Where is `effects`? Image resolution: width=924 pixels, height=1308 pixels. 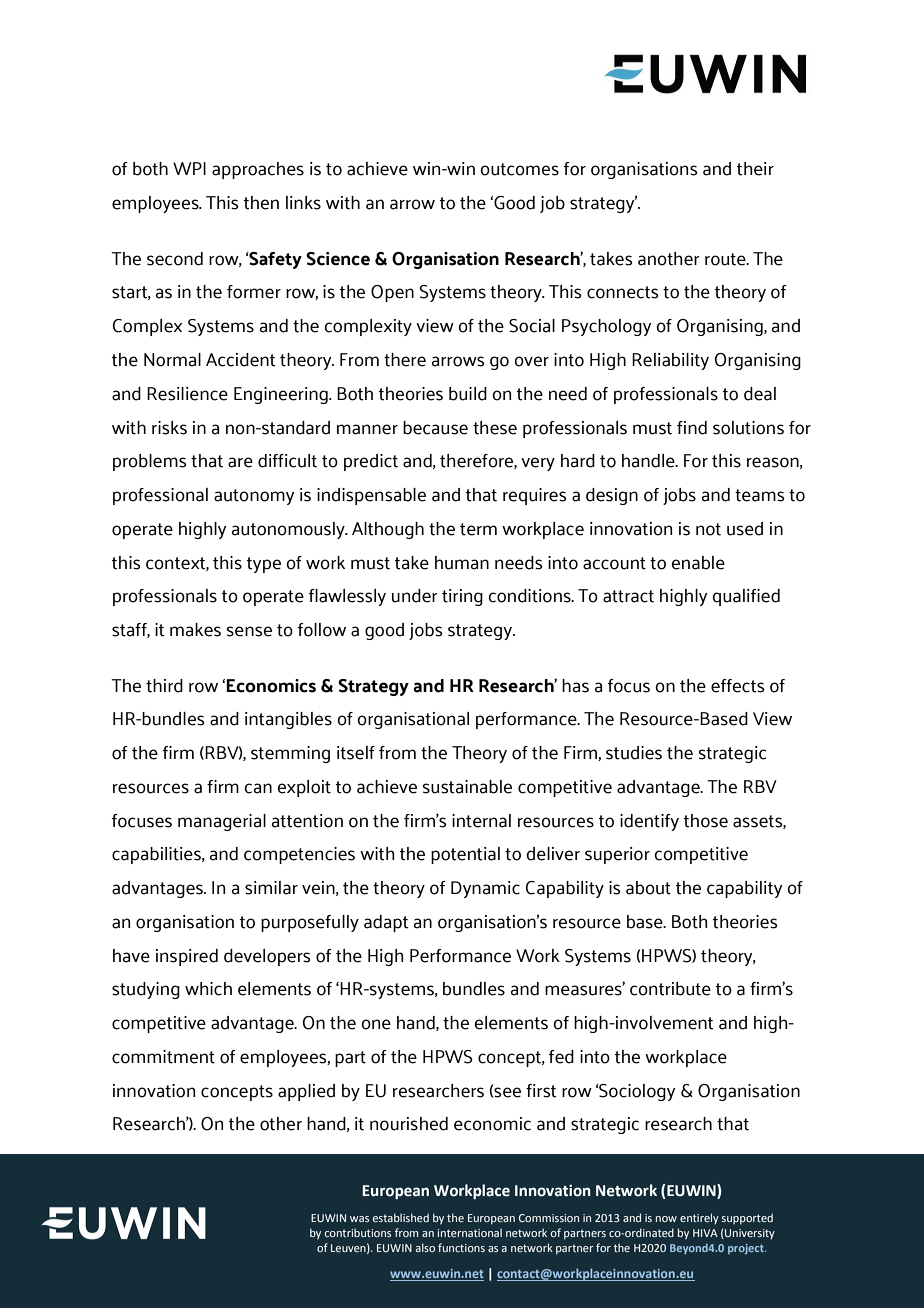 effects is located at coordinates (738, 686).
